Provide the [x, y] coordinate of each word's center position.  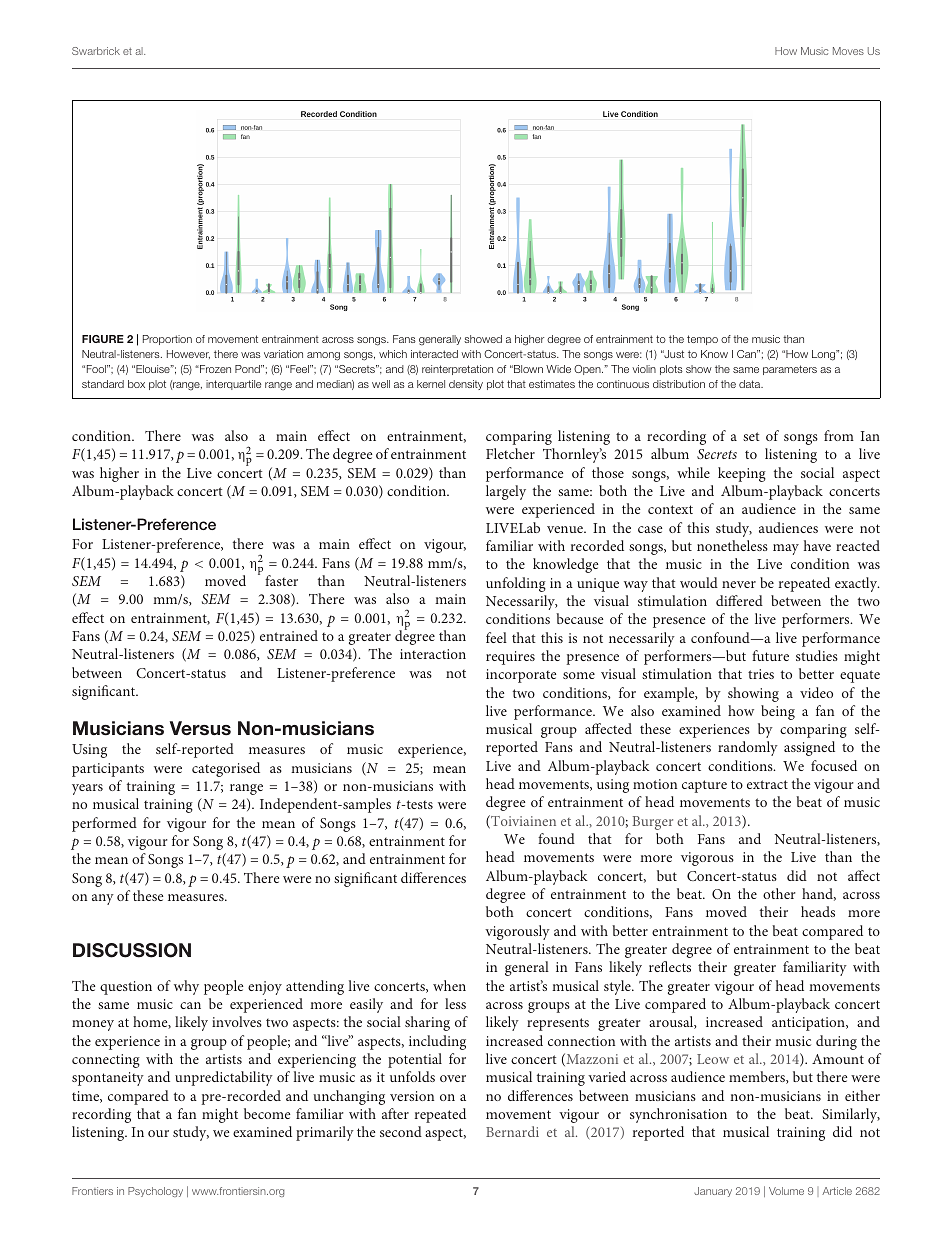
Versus [200, 728]
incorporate [521, 676]
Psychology [155, 1192]
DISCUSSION [132, 950]
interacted [434, 354]
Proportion [167, 340]
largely [506, 492]
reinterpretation [457, 370]
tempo [702, 340]
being [778, 712]
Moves [848, 51]
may [786, 549]
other [779, 893]
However [188, 354]
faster [281, 580]
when [449, 985]
